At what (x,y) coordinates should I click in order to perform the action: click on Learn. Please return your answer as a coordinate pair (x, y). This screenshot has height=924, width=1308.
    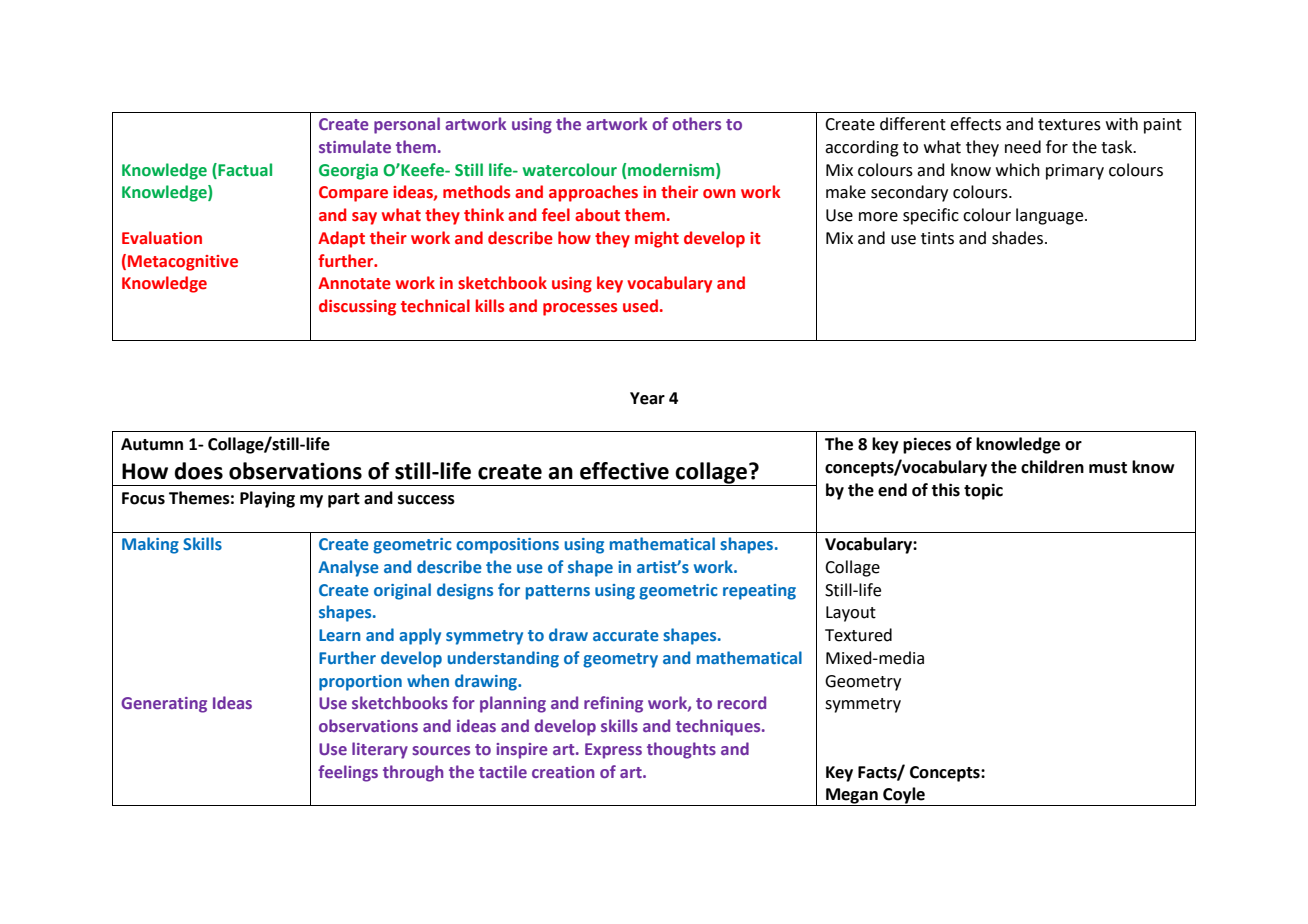
    Looking at the image, I should click on (340, 635).
